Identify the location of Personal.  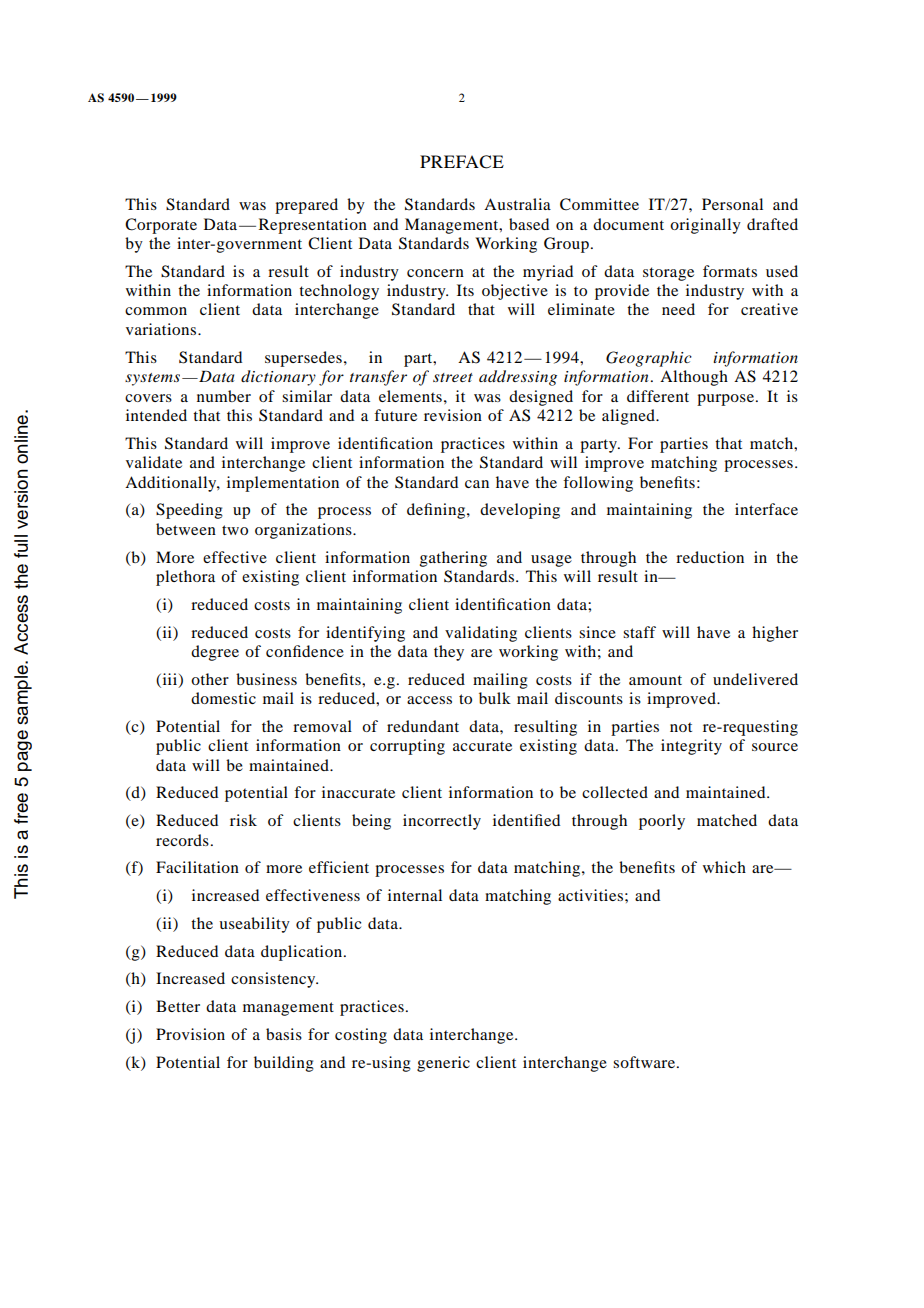
(732, 204).
